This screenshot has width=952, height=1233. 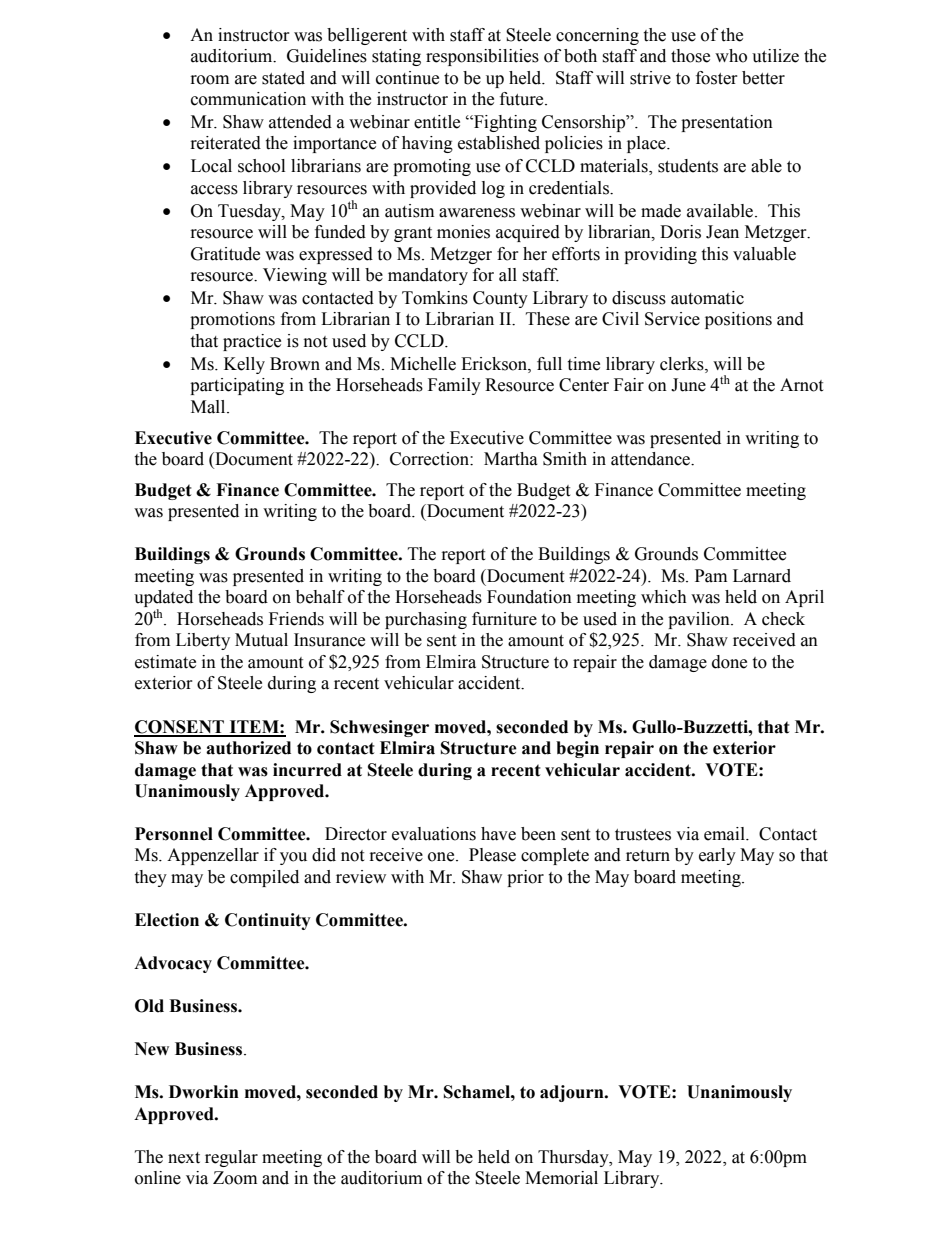 What do you see at coordinates (231, 1158) in the screenshot?
I see `regular` at bounding box center [231, 1158].
